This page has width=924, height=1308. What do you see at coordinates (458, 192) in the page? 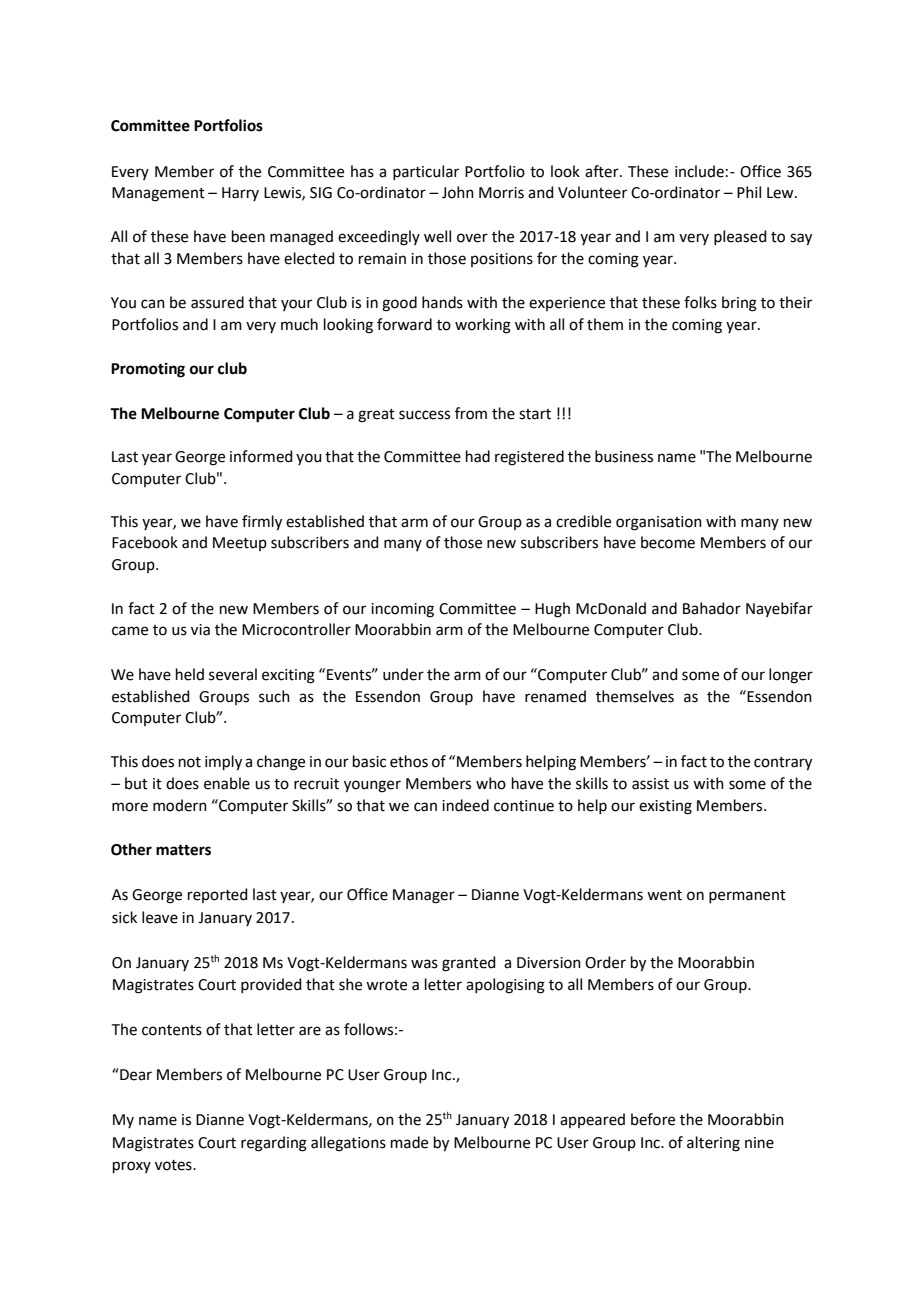
I see `John` at bounding box center [458, 192].
